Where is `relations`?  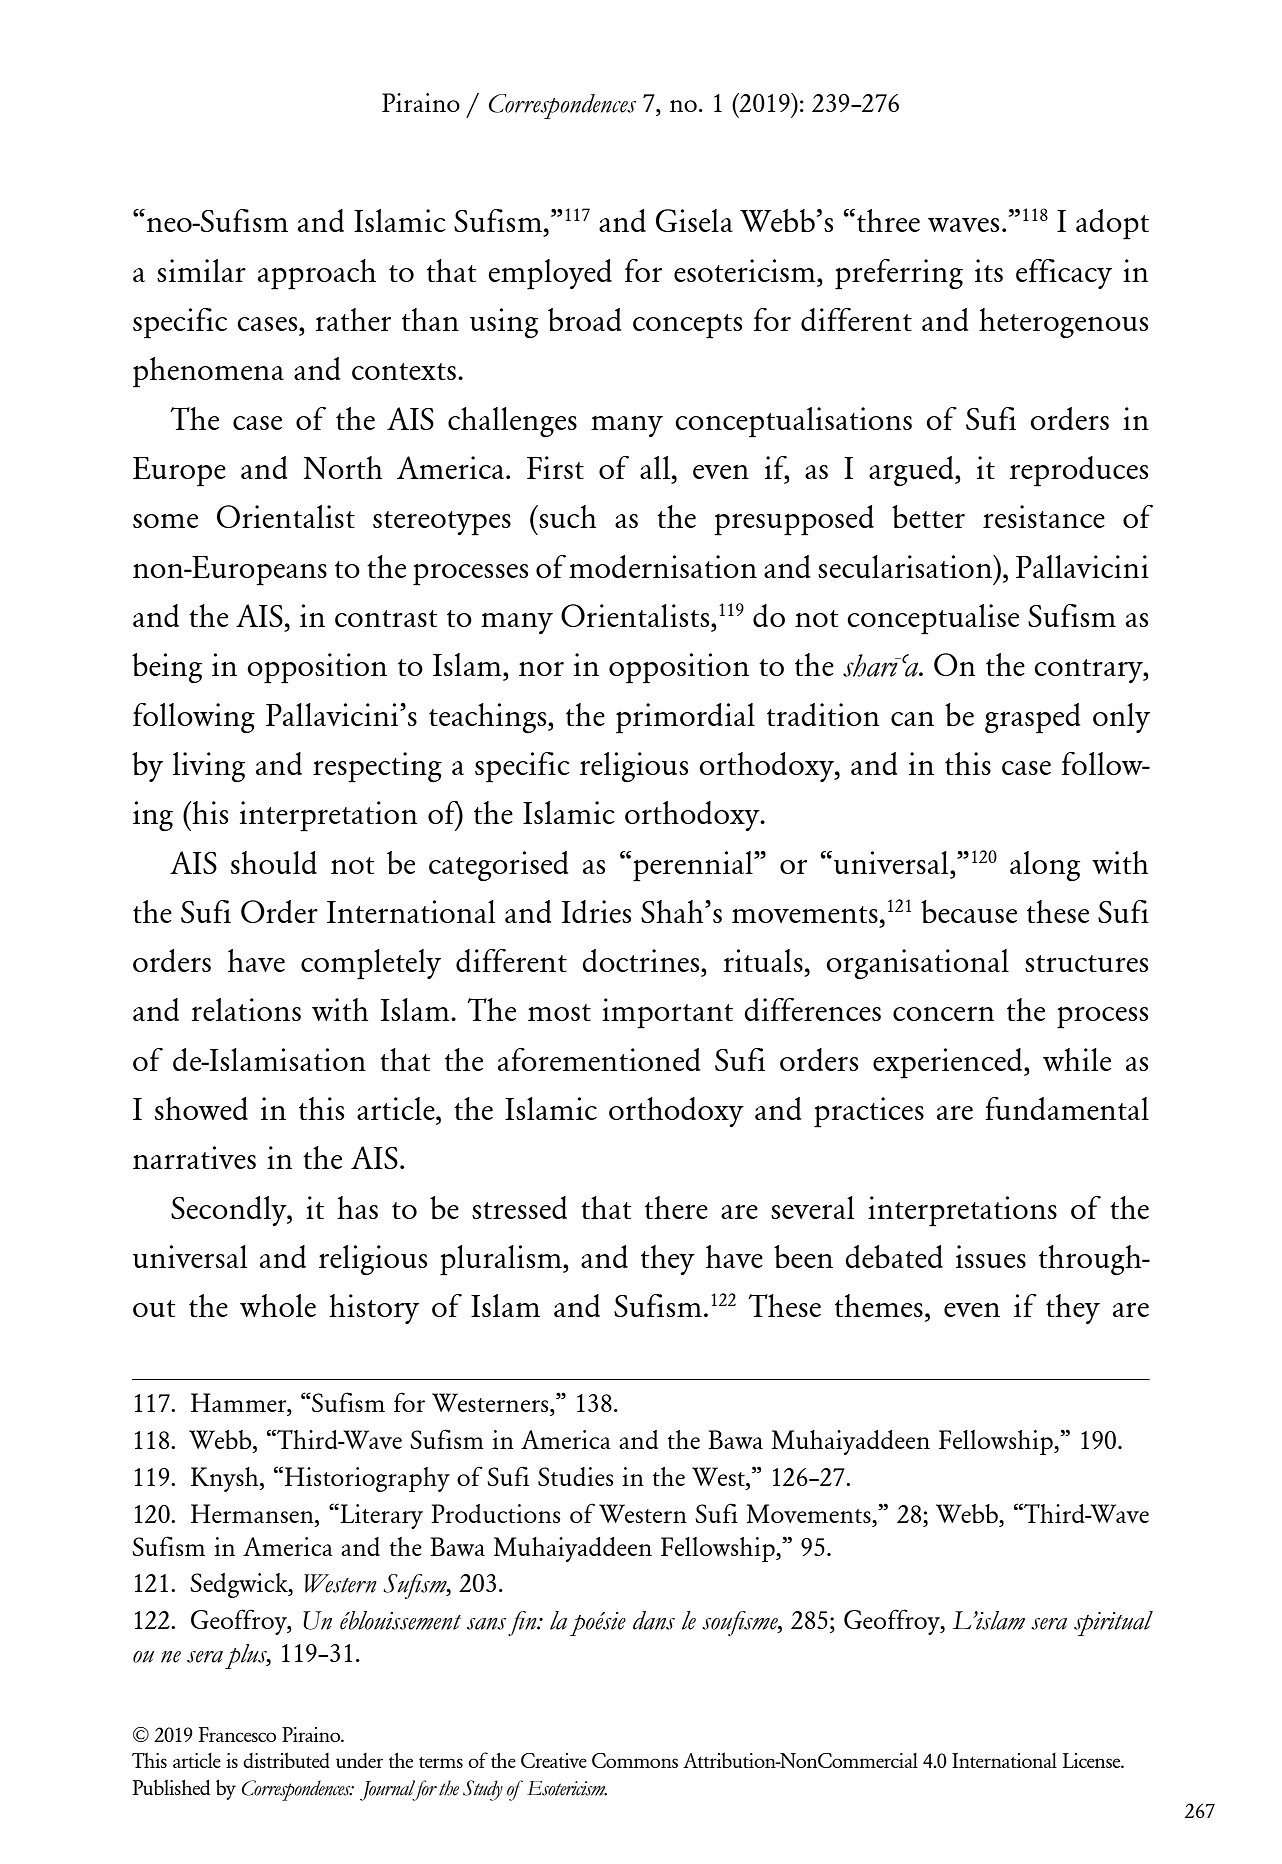
relations is located at coordinates (246, 1009).
